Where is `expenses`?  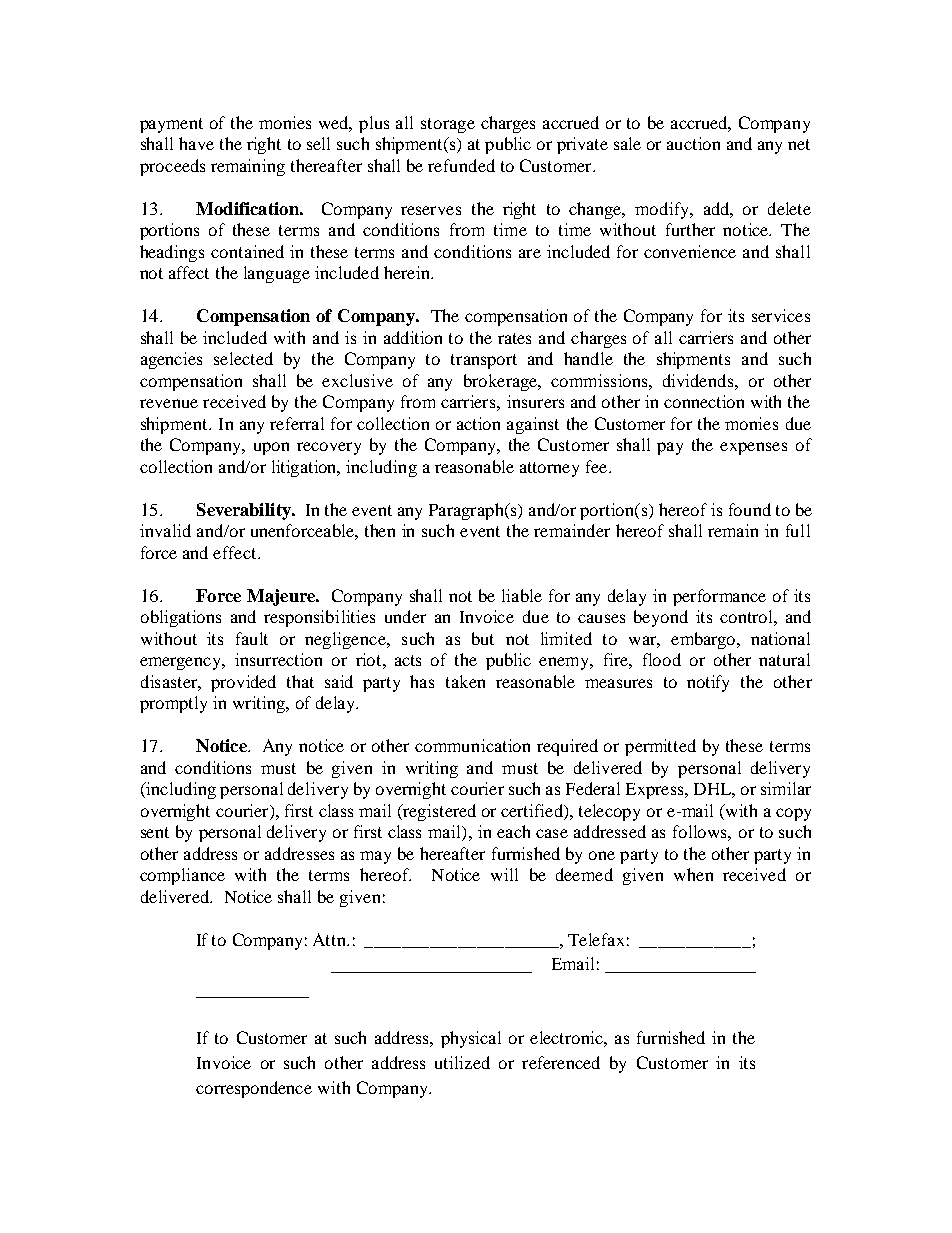
expenses is located at coordinates (753, 448).
